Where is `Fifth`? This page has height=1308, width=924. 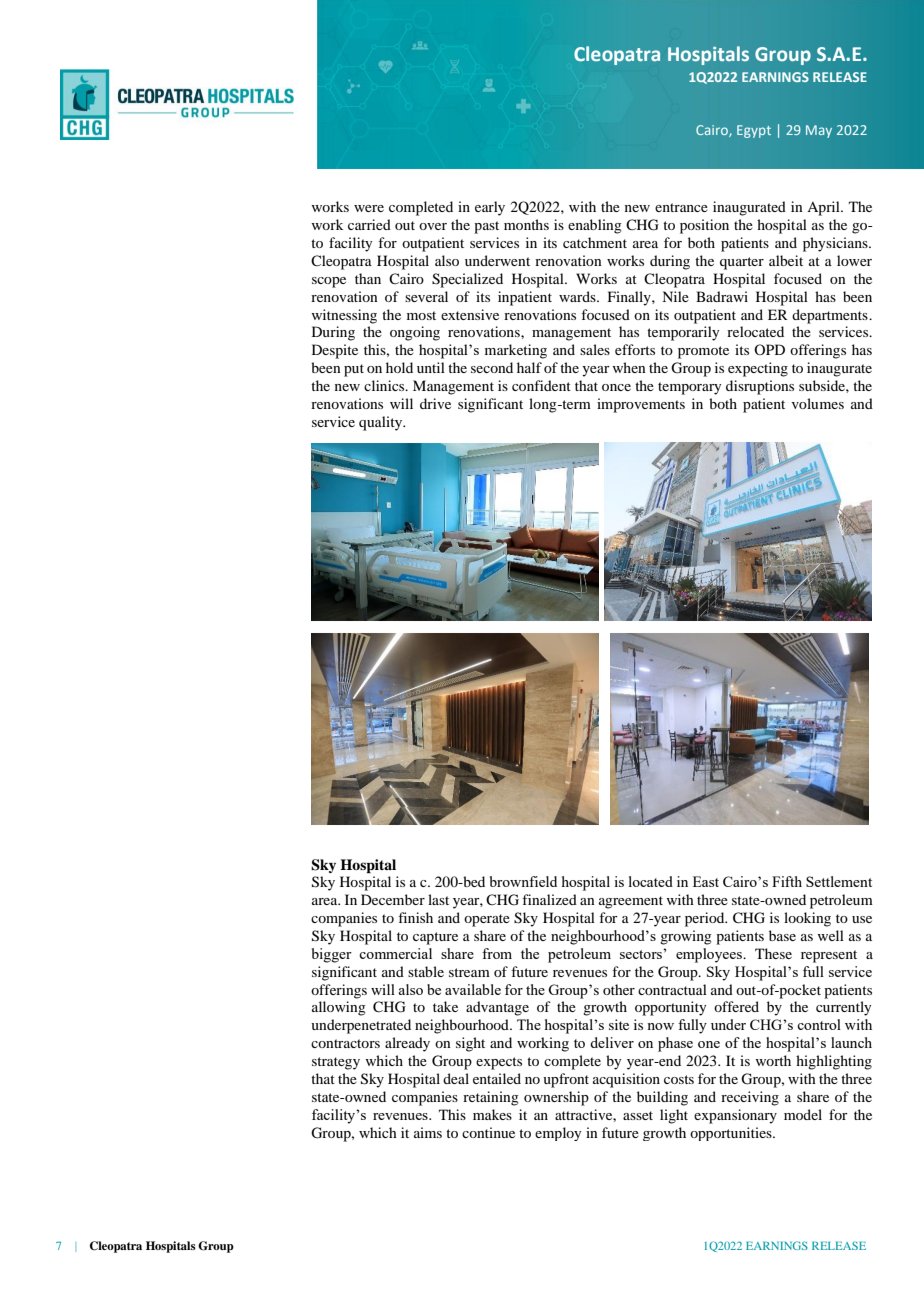 Fifth is located at coordinates (787, 881).
